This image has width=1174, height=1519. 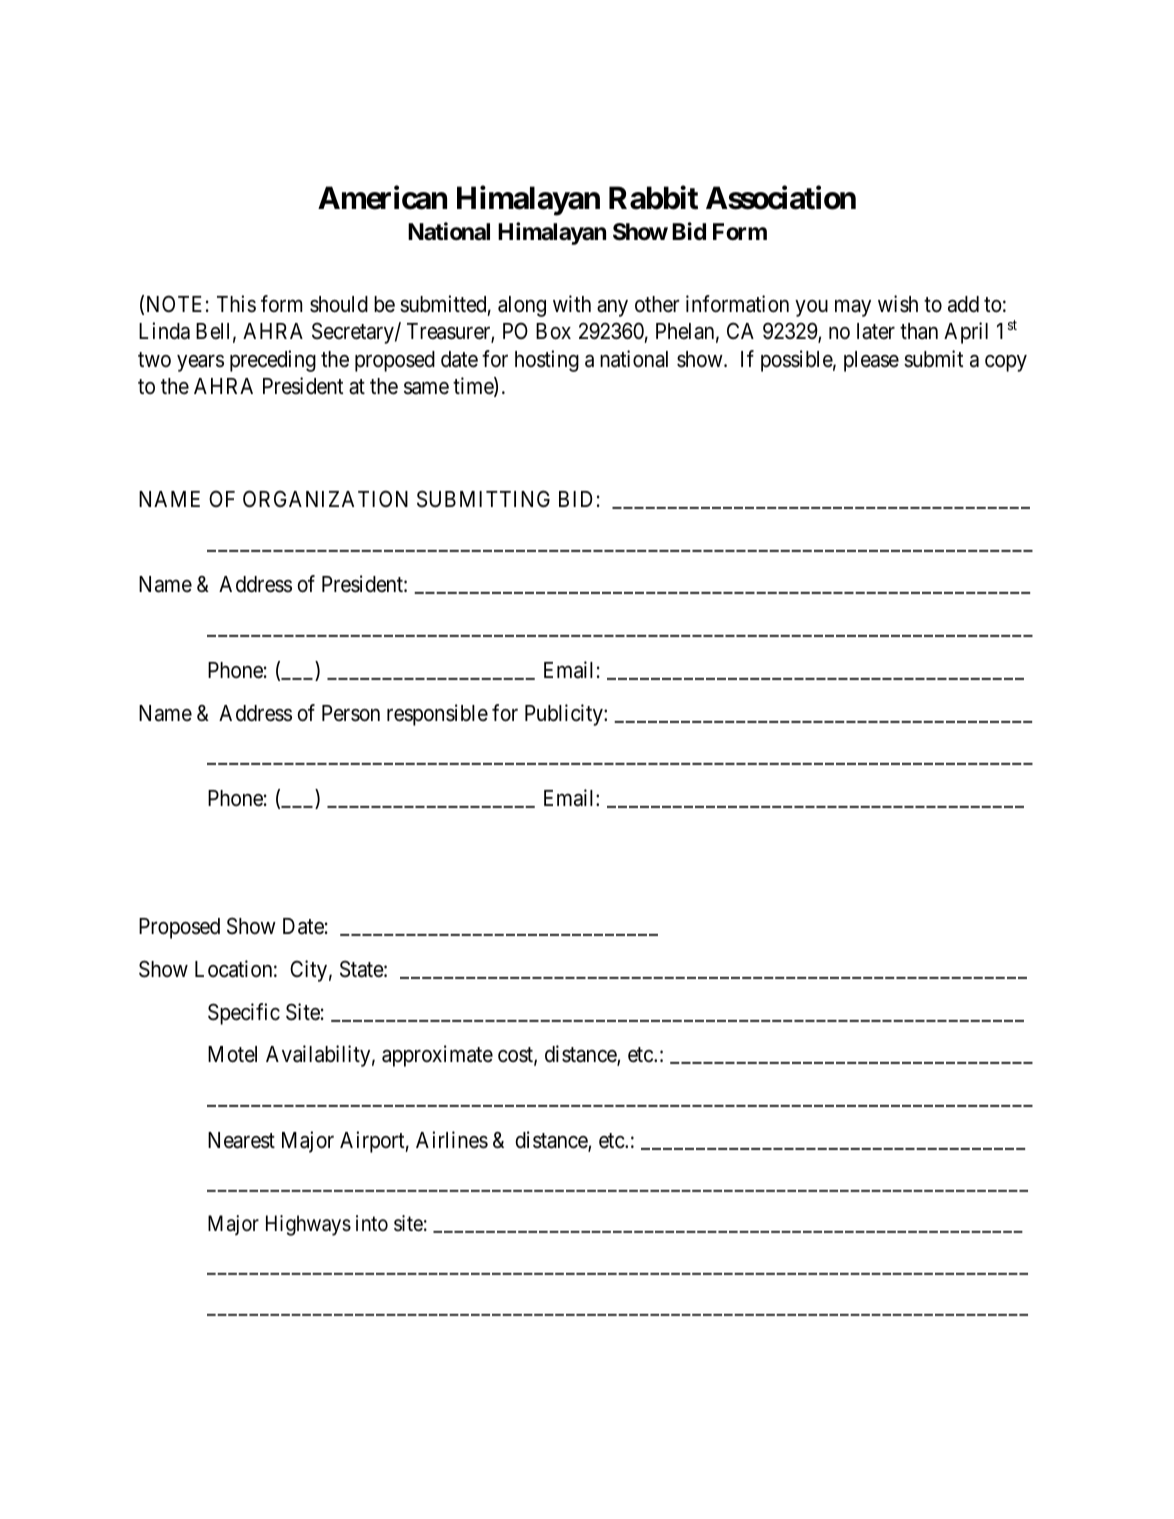 What do you see at coordinates (351, 713) in the image?
I see `Person` at bounding box center [351, 713].
